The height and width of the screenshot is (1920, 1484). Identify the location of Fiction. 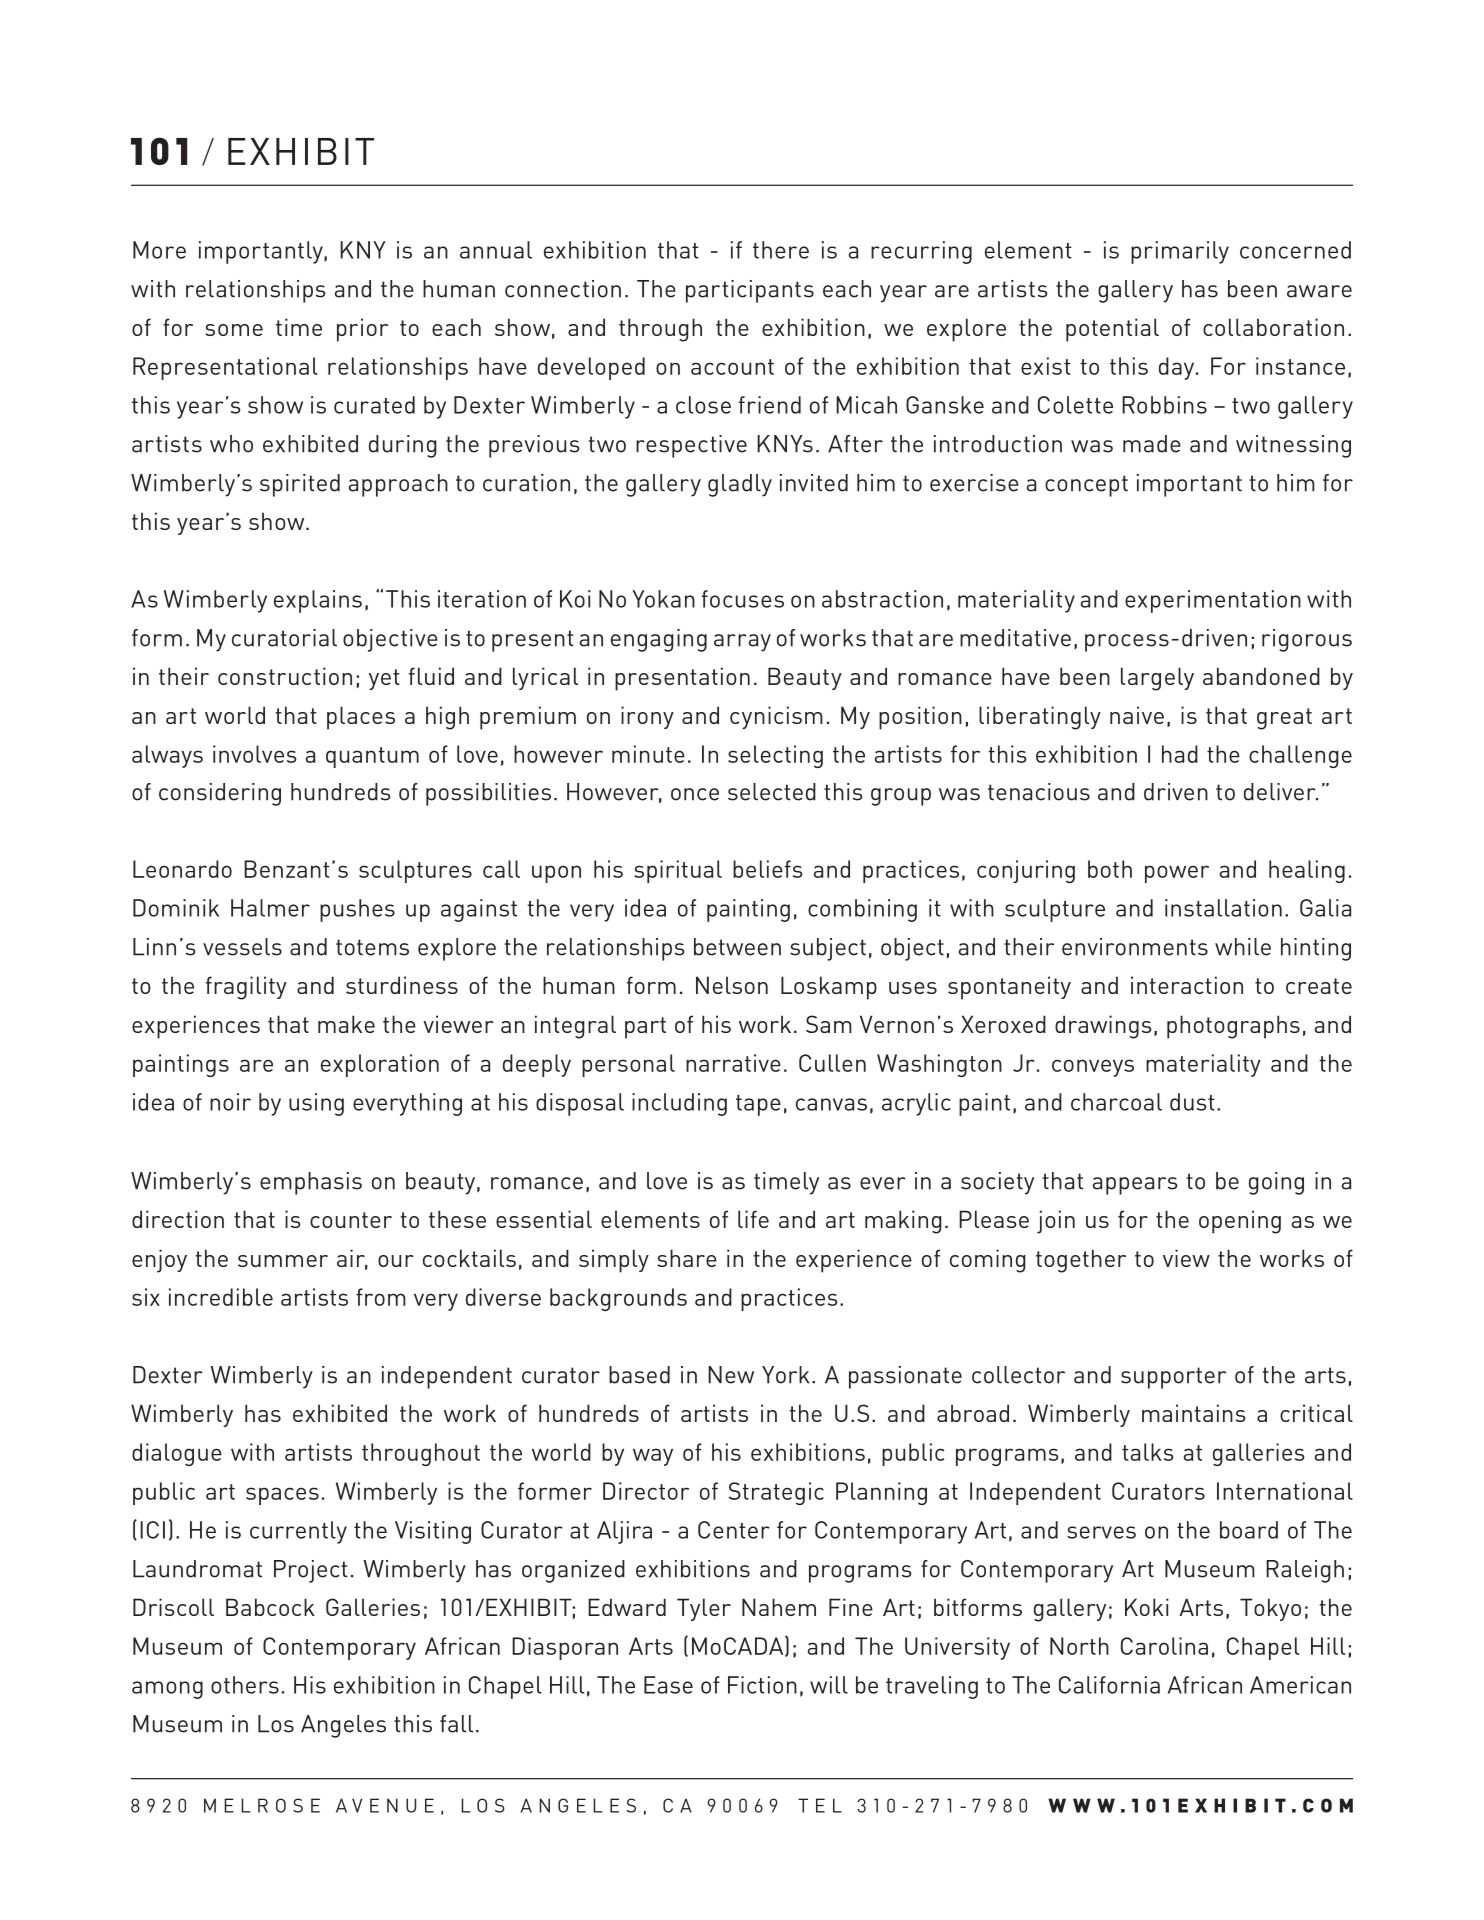
(762, 1685).
